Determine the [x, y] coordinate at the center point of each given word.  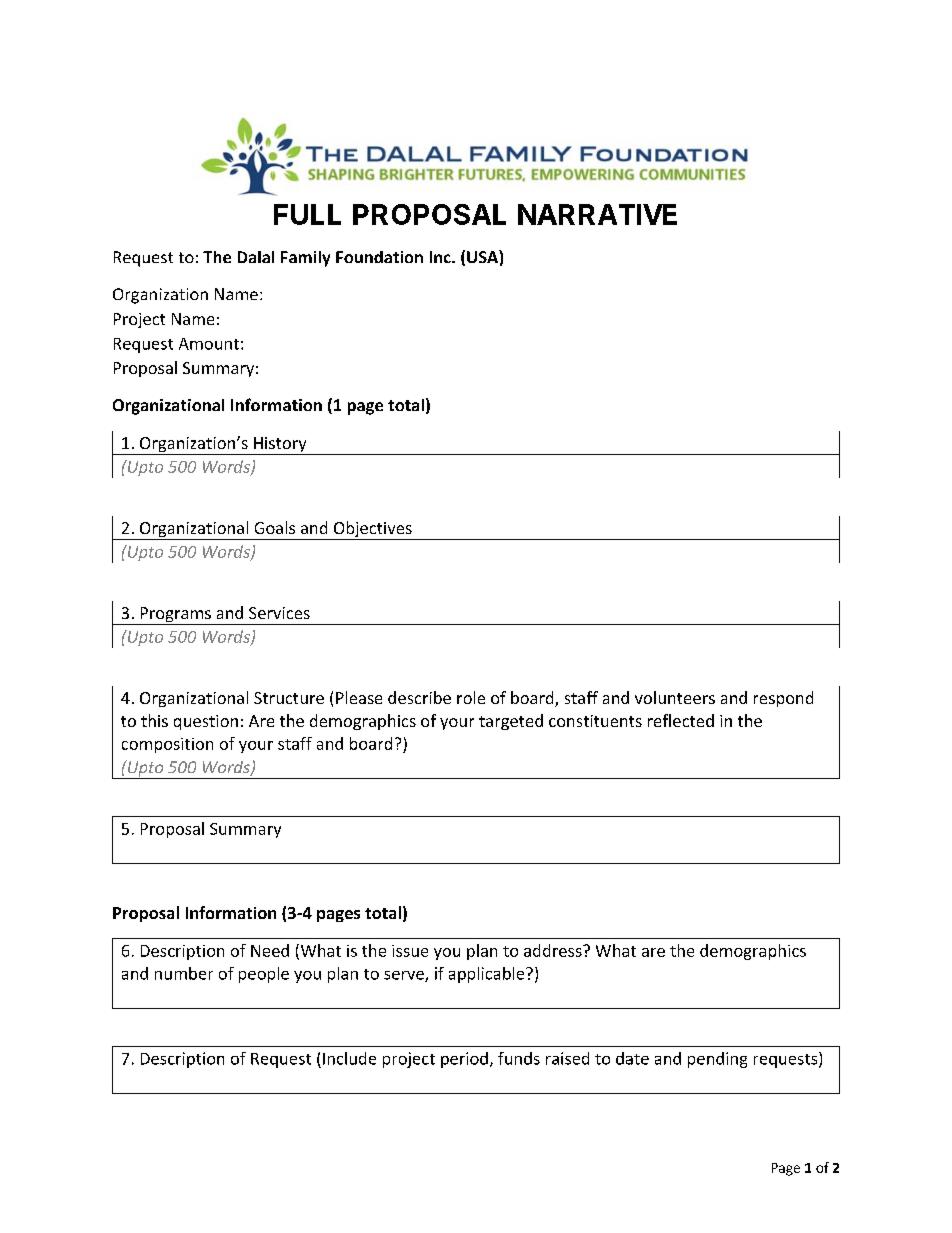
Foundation [379, 257]
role [471, 697]
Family [305, 259]
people [264, 975]
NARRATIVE [597, 214]
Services [279, 613]
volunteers [675, 697]
